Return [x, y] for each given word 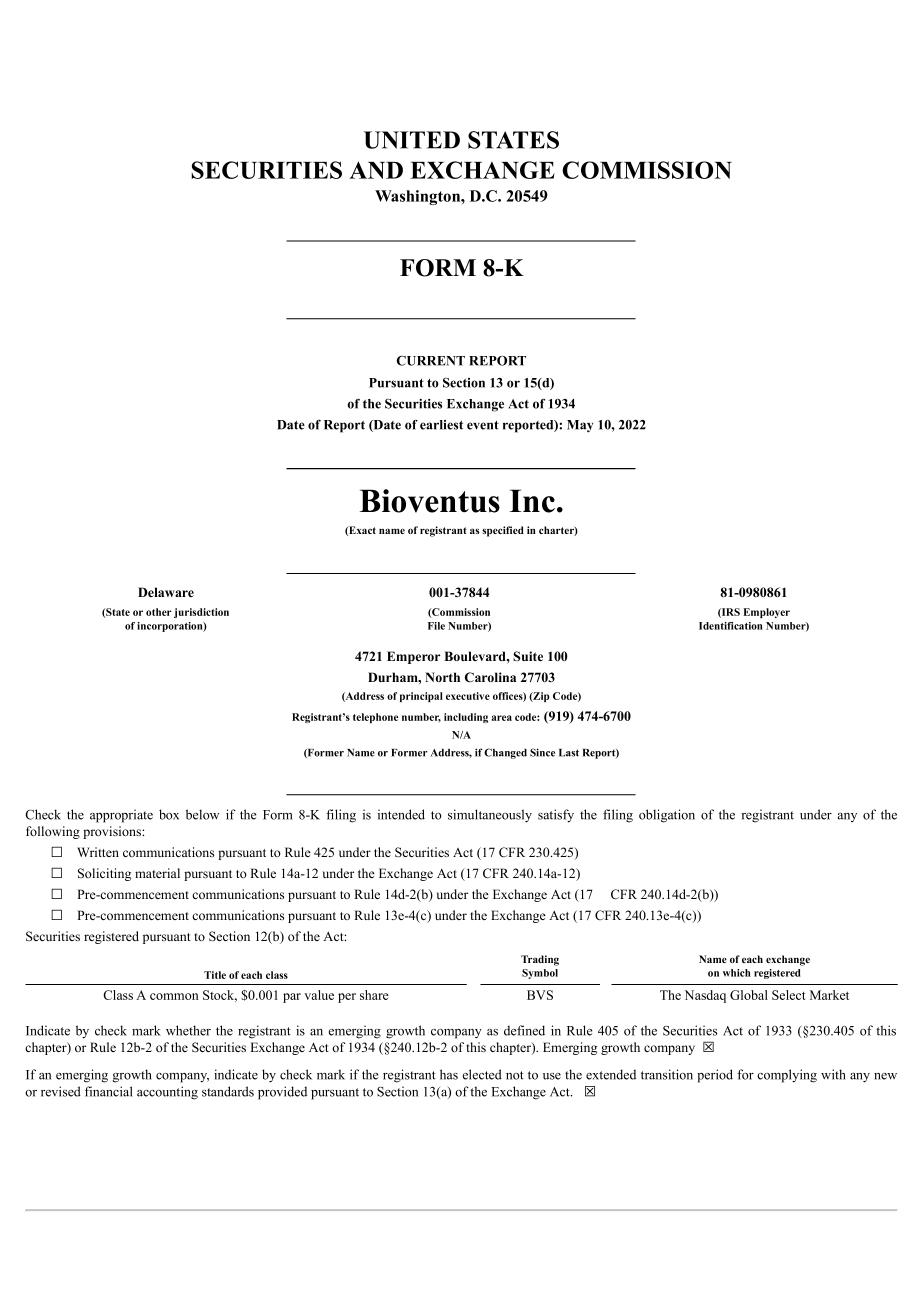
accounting [167, 1093]
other [159, 612]
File [436, 626]
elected [482, 1074]
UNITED [412, 140]
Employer [767, 613]
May [580, 426]
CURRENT [431, 361]
